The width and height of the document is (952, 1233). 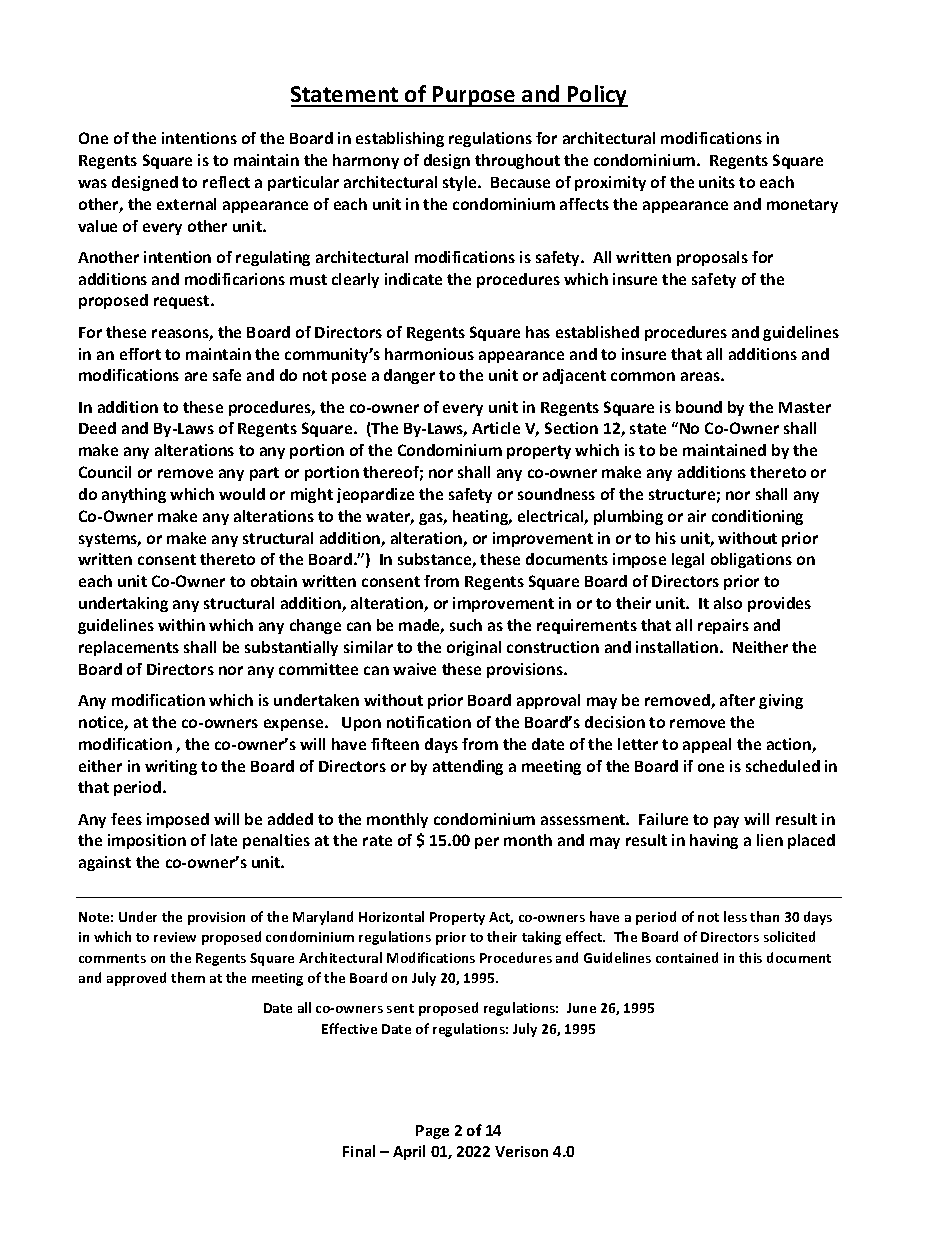 I want to click on establishing, so click(x=400, y=139).
